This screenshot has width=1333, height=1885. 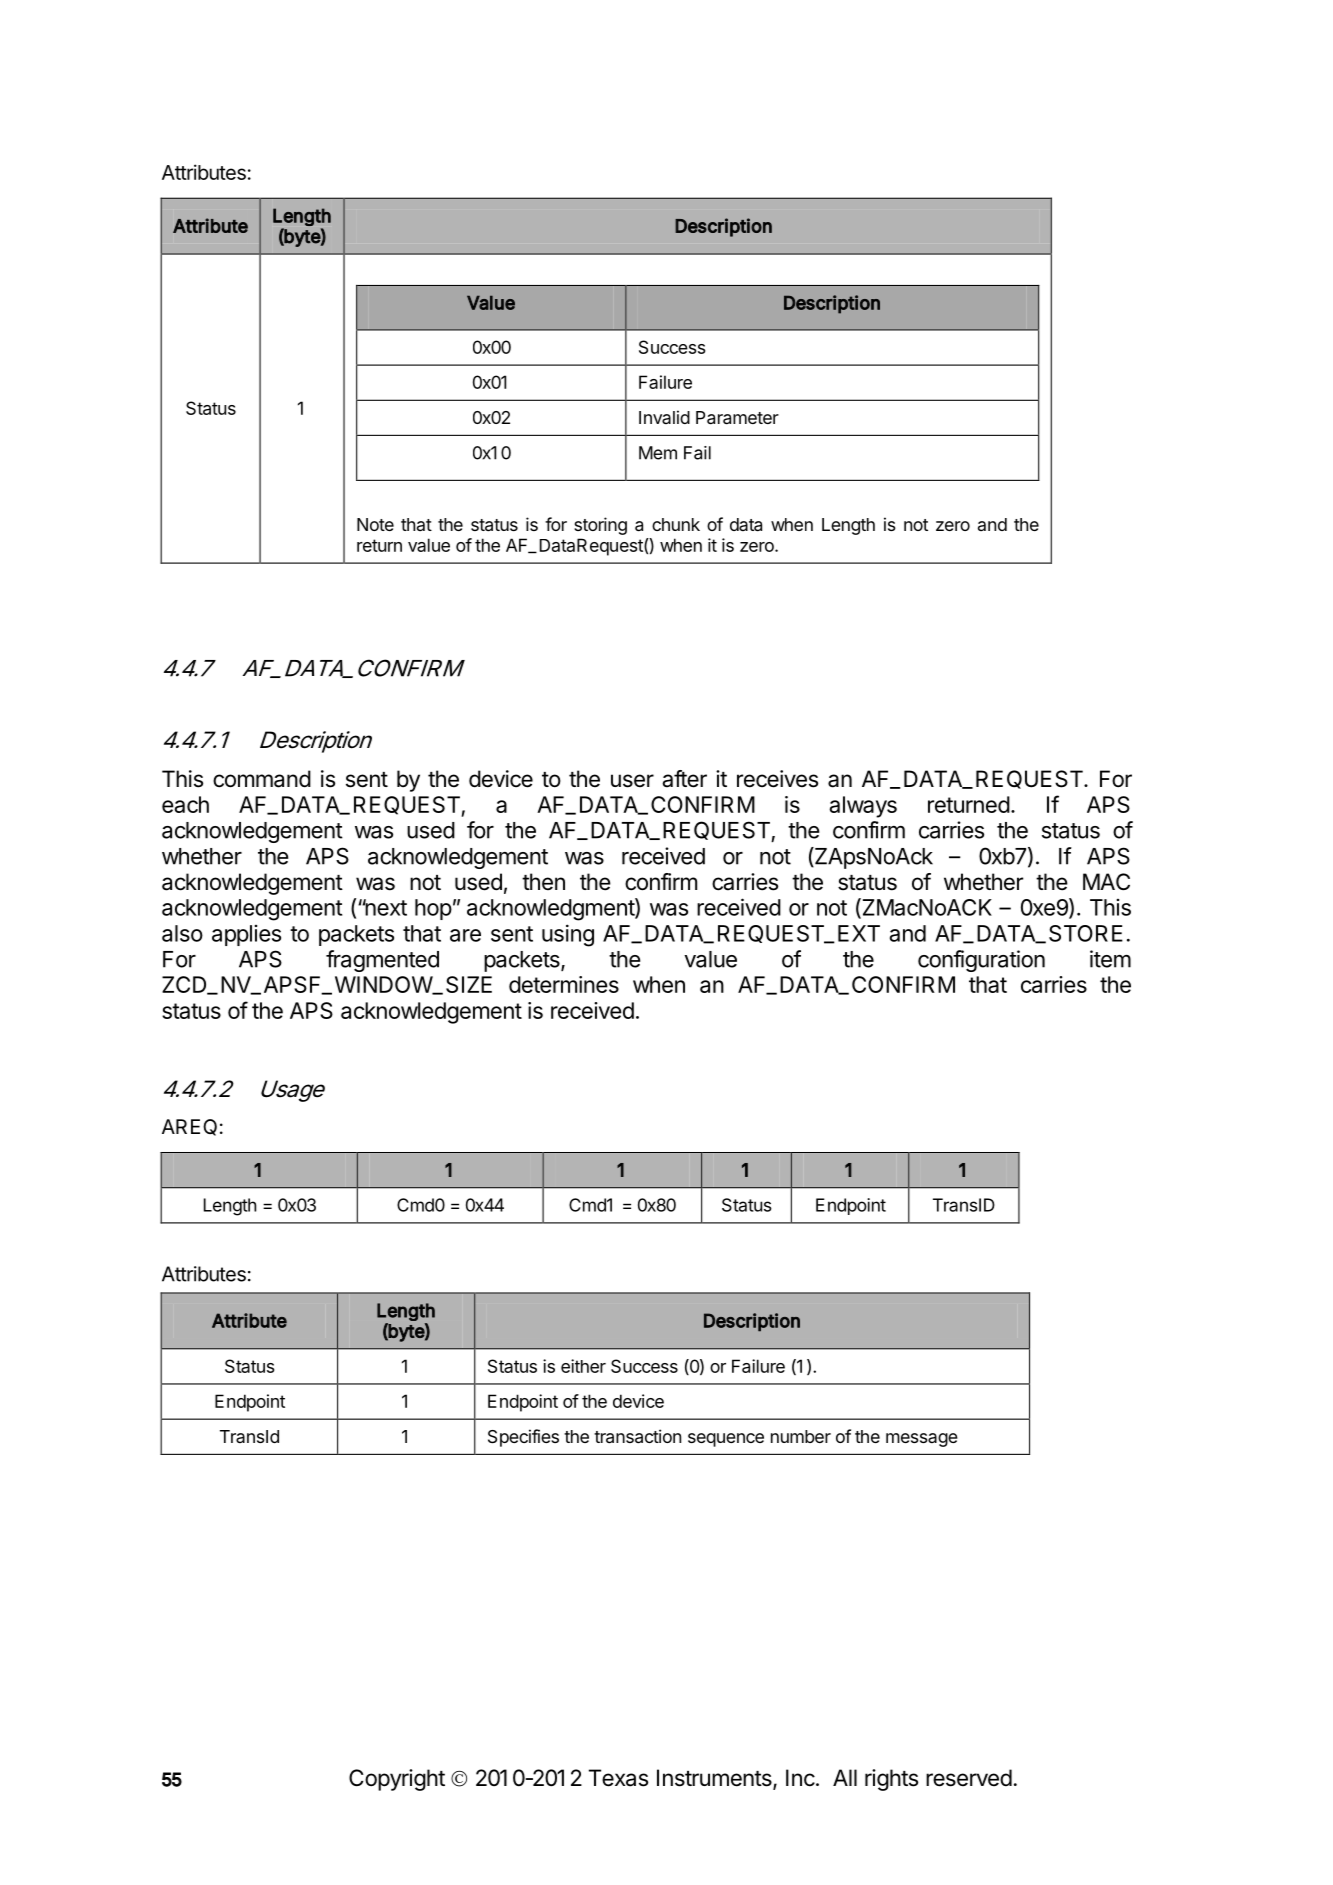 What do you see at coordinates (523, 1438) in the screenshot?
I see `Specifies` at bounding box center [523, 1438].
